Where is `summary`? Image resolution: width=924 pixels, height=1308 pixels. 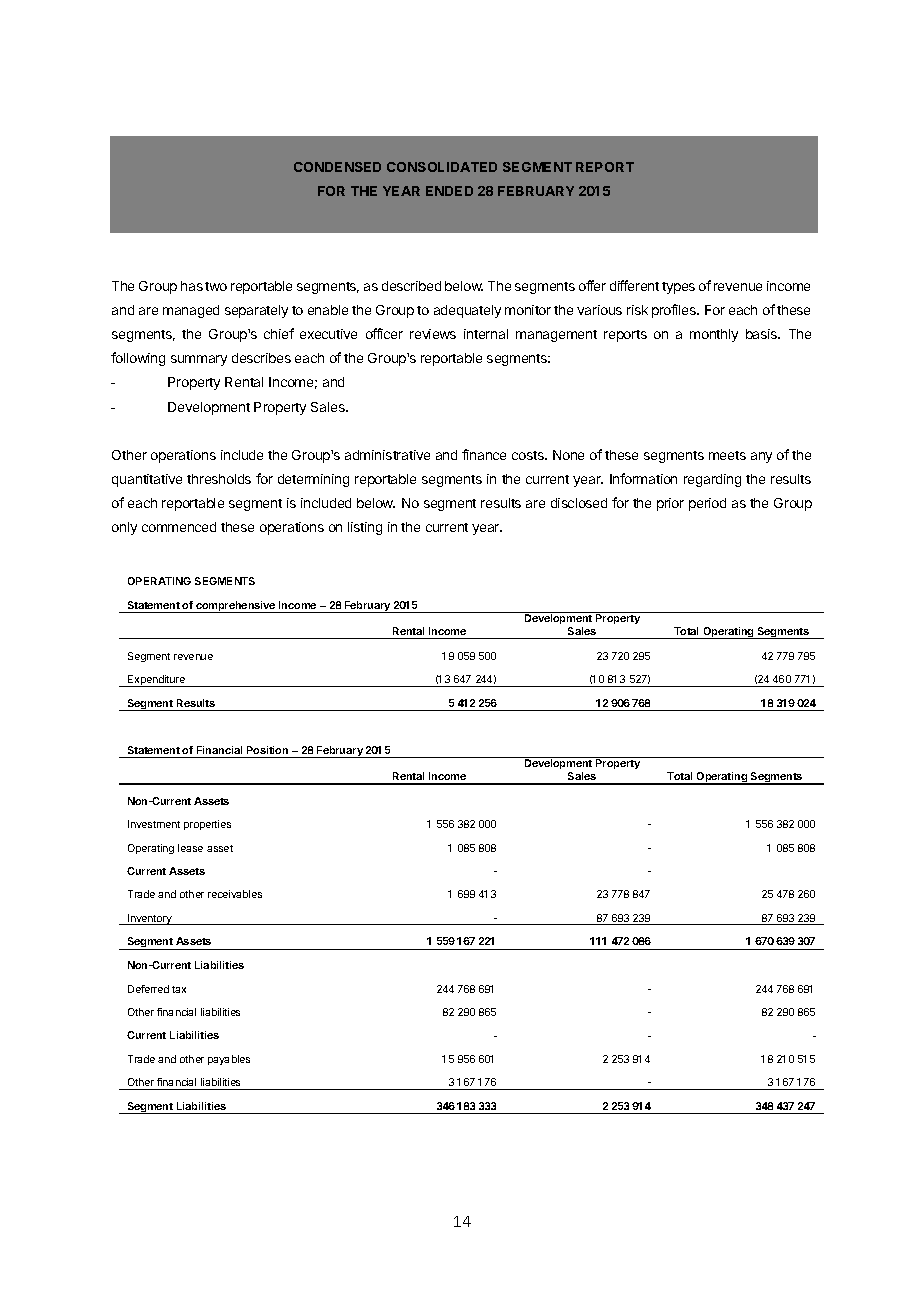
summary is located at coordinates (199, 360).
